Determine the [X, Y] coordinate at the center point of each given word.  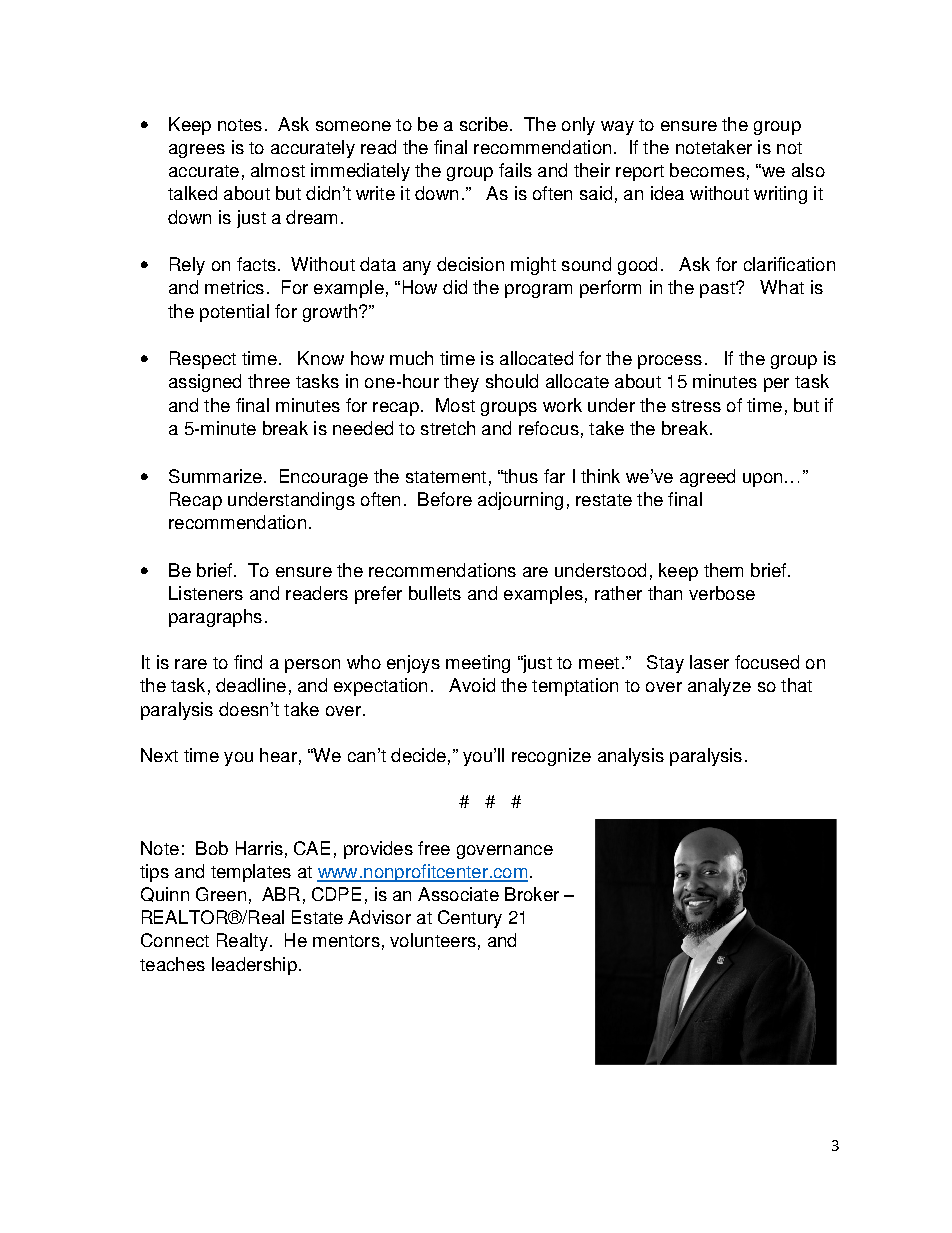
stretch [448, 428]
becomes [707, 170]
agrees [197, 151]
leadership [254, 966]
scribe [484, 124]
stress [696, 406]
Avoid [472, 685]
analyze [719, 687]
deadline [251, 685]
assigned [205, 383]
